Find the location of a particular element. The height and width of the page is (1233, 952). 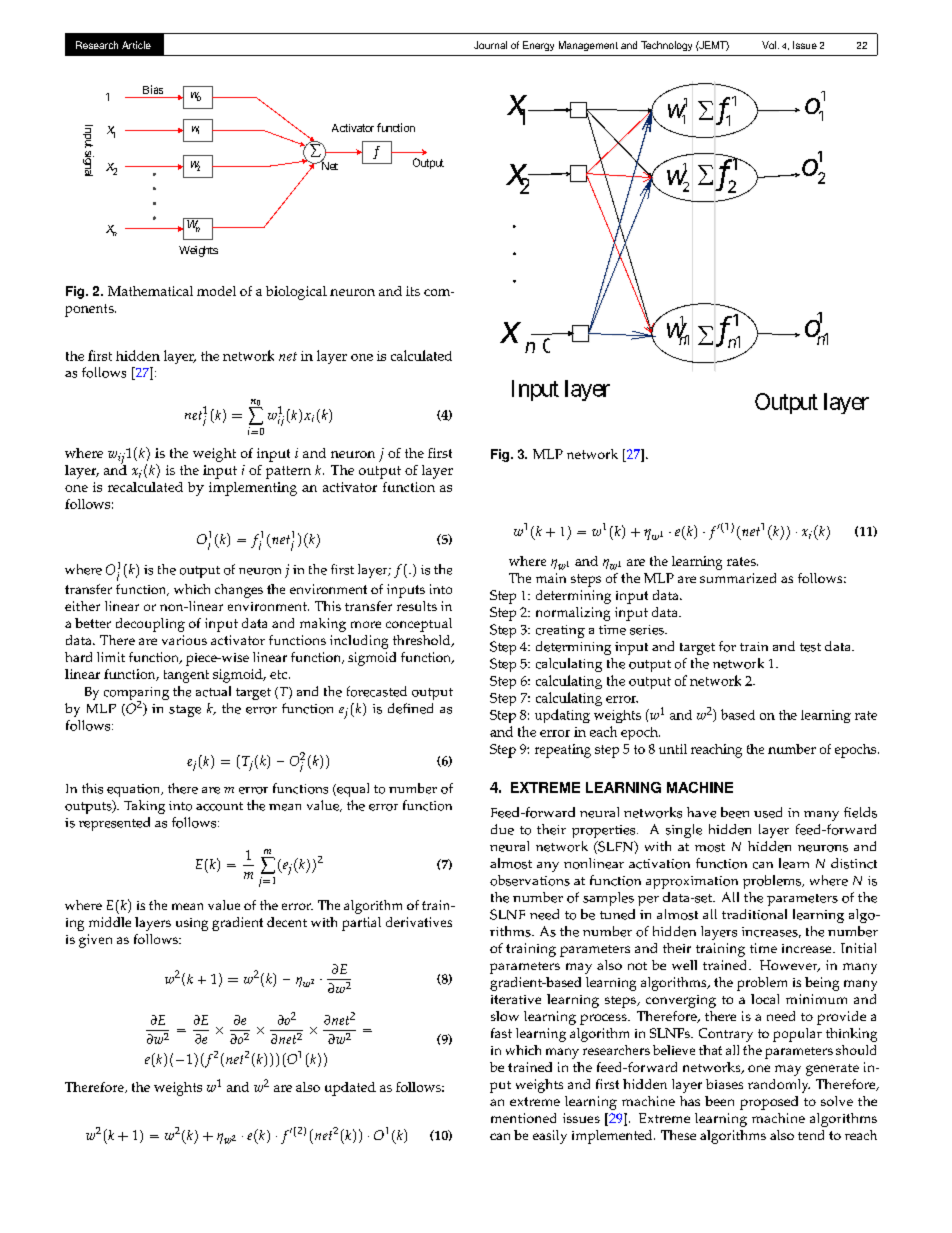

Journal is located at coordinates (490, 45).
